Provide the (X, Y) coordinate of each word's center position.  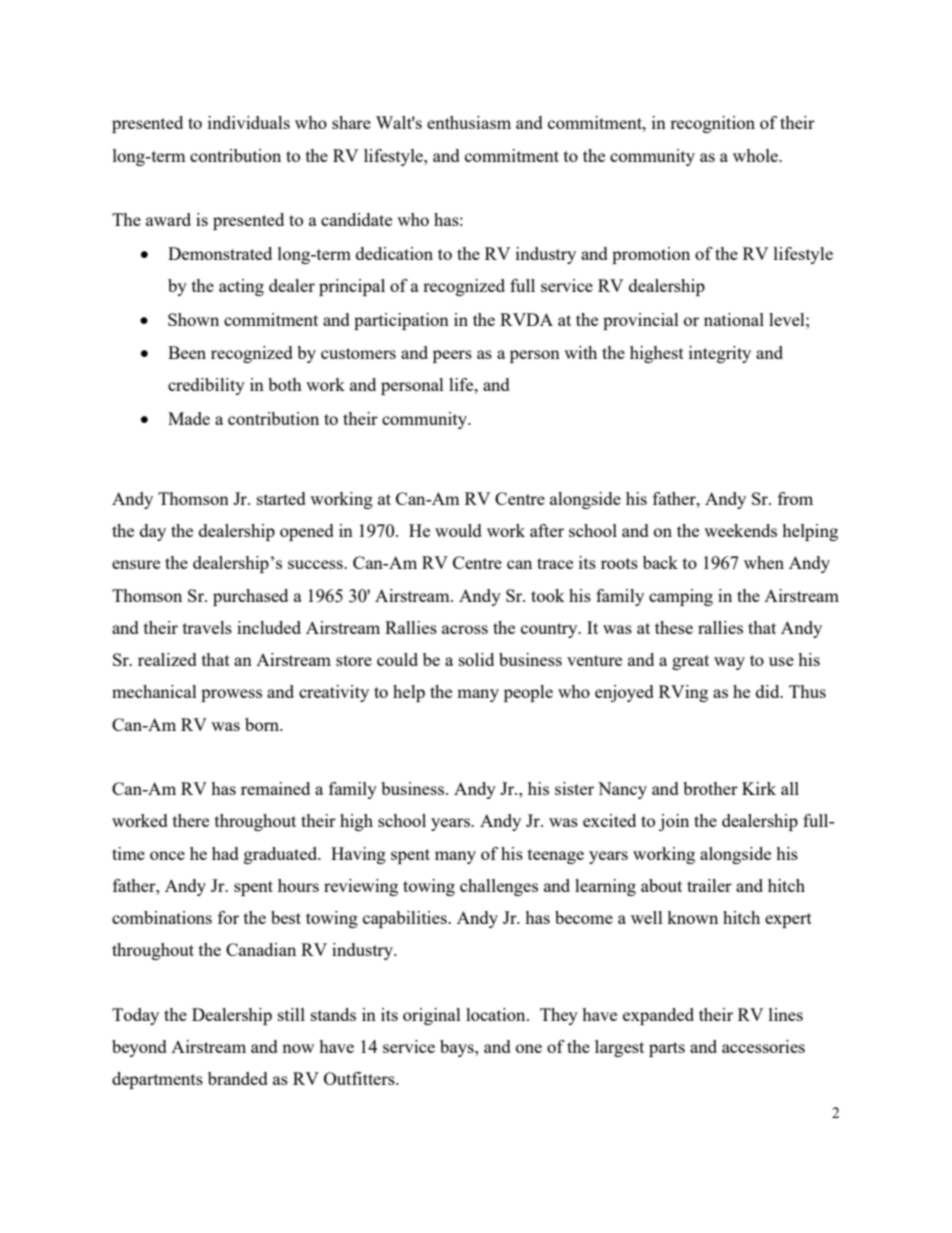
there (191, 820)
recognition (712, 124)
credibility (206, 386)
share (351, 122)
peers (452, 356)
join (674, 822)
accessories (763, 1046)
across (465, 629)
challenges (499, 887)
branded (238, 1078)
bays (458, 1048)
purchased (250, 597)
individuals (249, 122)
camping (681, 597)
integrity (720, 354)
